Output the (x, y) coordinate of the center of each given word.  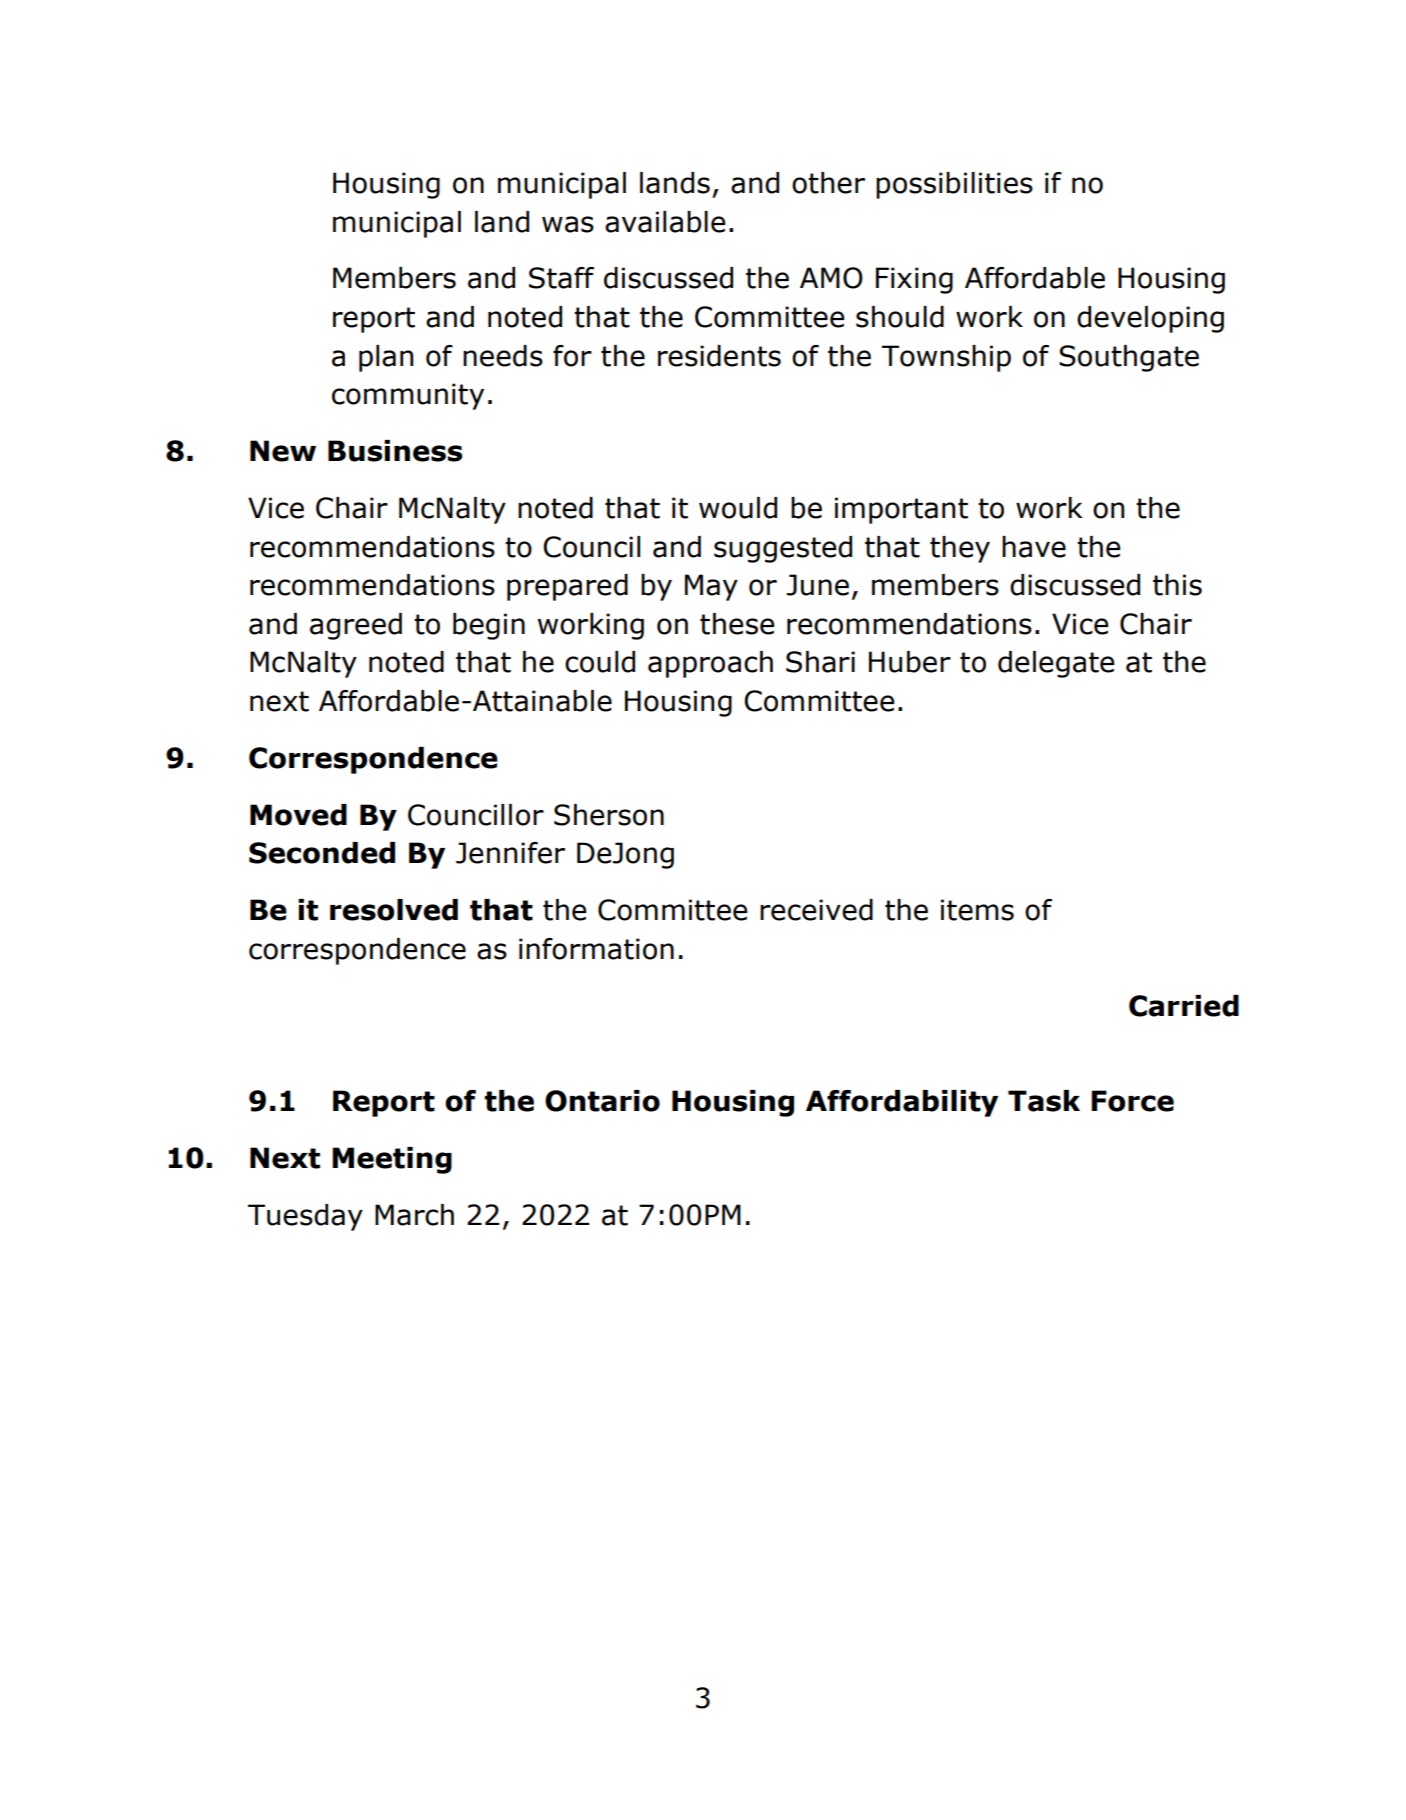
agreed (356, 626)
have (1034, 547)
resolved (394, 910)
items (977, 910)
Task (1044, 1101)
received (816, 910)
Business (395, 451)
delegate (1056, 664)
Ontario (602, 1101)
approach (710, 664)
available (665, 222)
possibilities (954, 185)
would (738, 508)
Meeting (392, 1160)
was (568, 224)
